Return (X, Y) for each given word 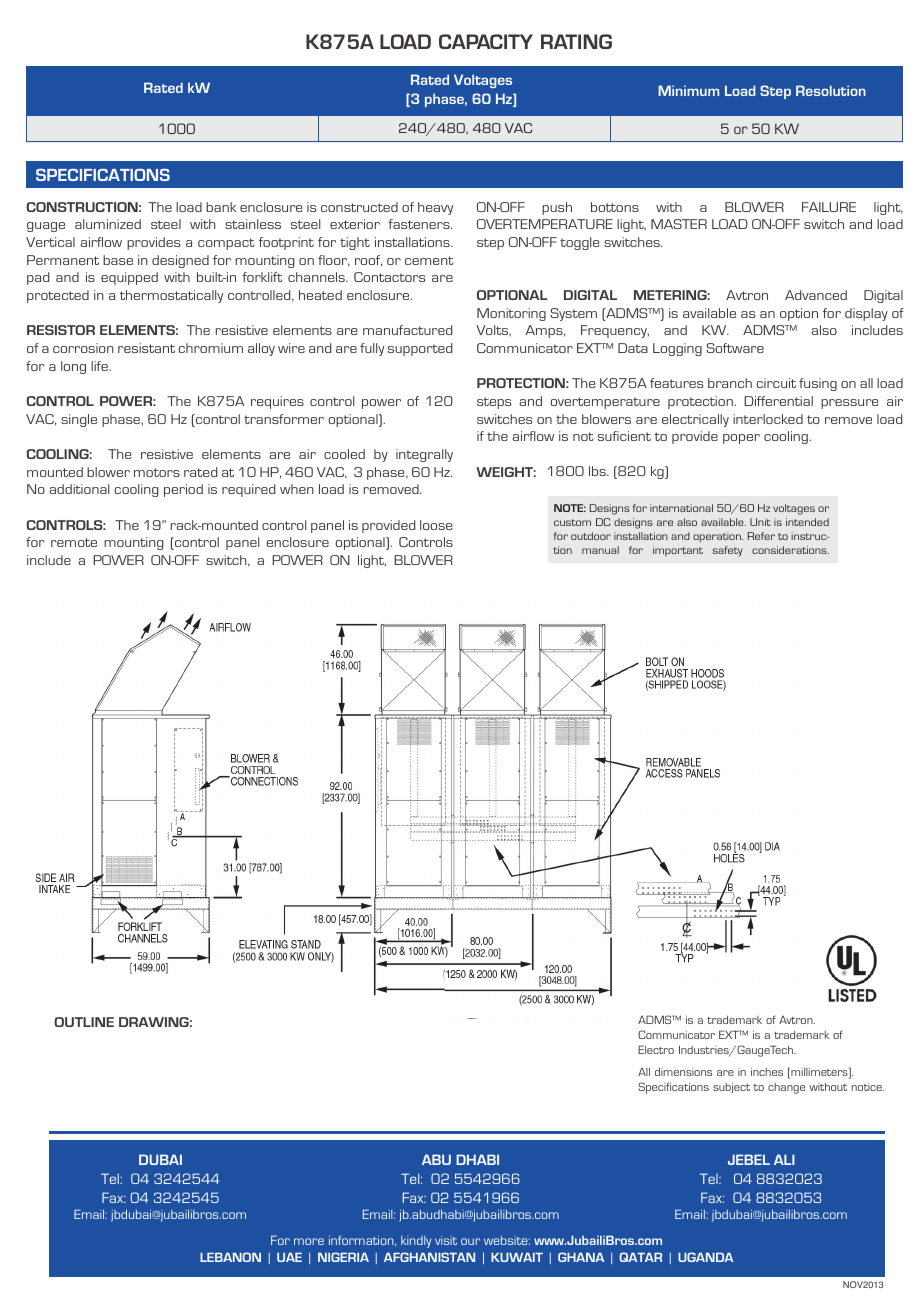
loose (436, 525)
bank (221, 207)
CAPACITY (486, 41)
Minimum (688, 90)
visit (446, 1240)
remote (74, 542)
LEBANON (230, 1257)
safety (728, 551)
